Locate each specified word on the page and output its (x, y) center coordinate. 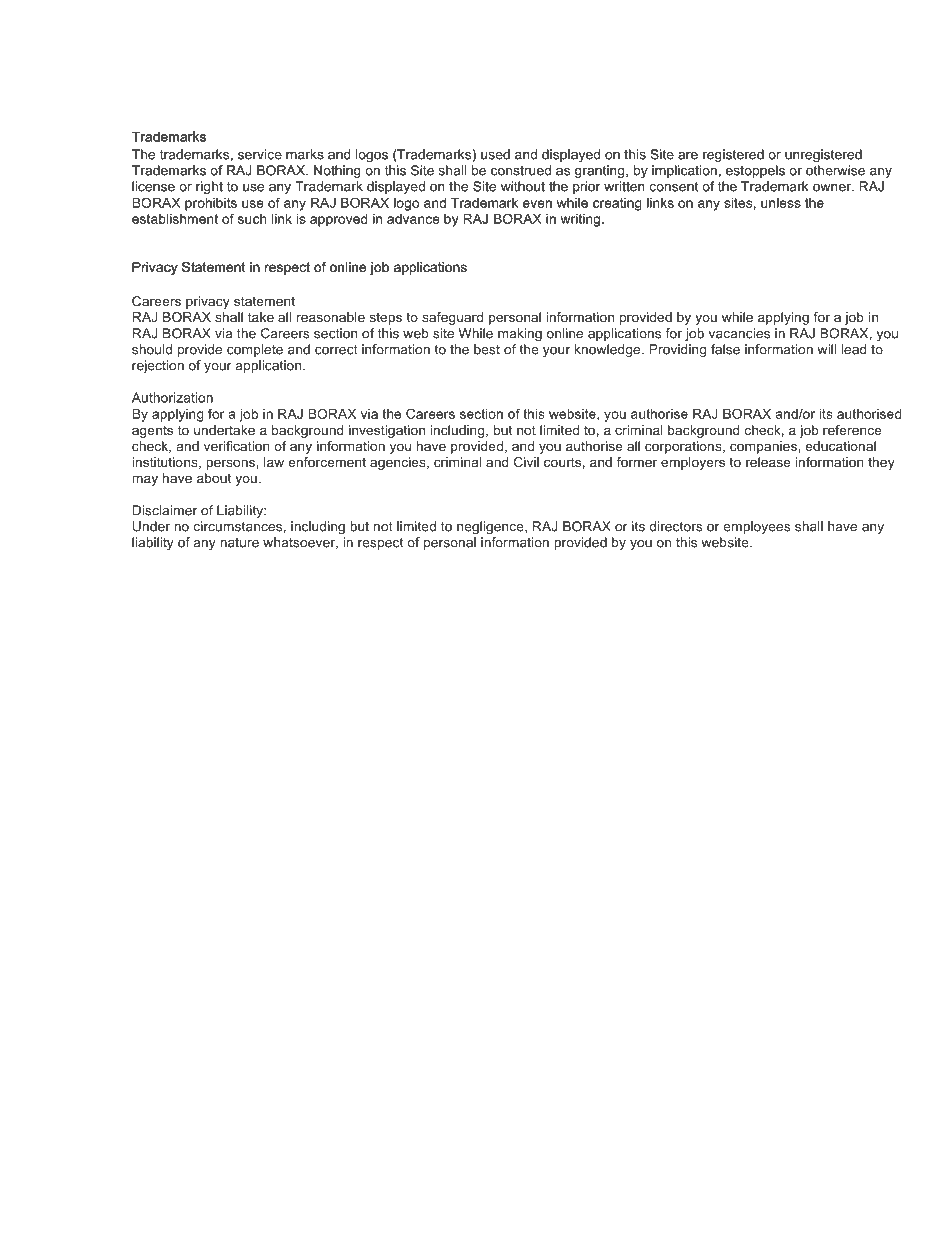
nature (239, 543)
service (260, 154)
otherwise (835, 170)
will (826, 349)
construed (521, 170)
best (487, 349)
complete (255, 350)
